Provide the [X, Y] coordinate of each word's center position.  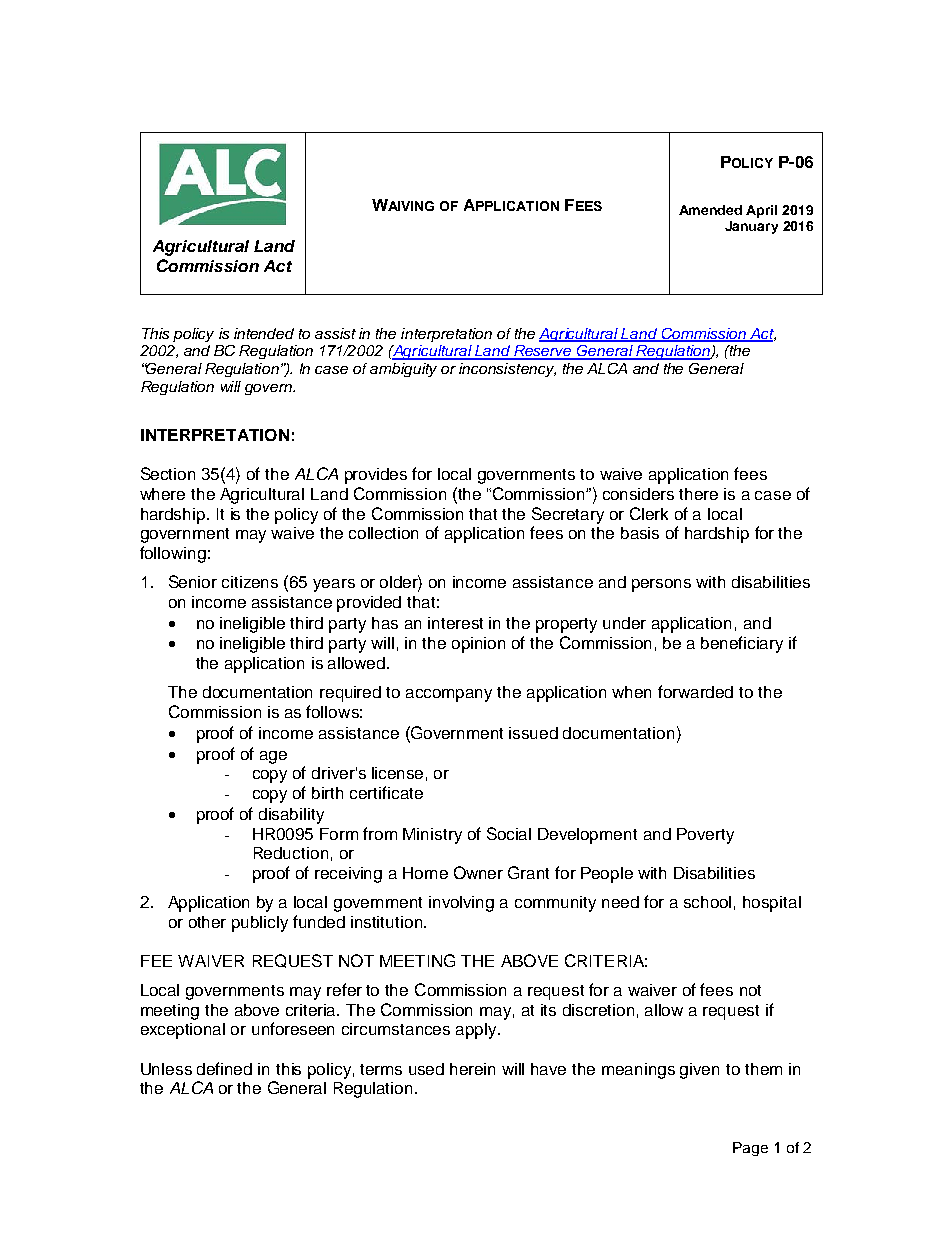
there [698, 494]
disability [291, 816]
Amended [710, 210]
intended [264, 333]
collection [383, 533]
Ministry [432, 836]
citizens [250, 582]
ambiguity [403, 370]
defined [224, 1068]
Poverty [705, 836]
